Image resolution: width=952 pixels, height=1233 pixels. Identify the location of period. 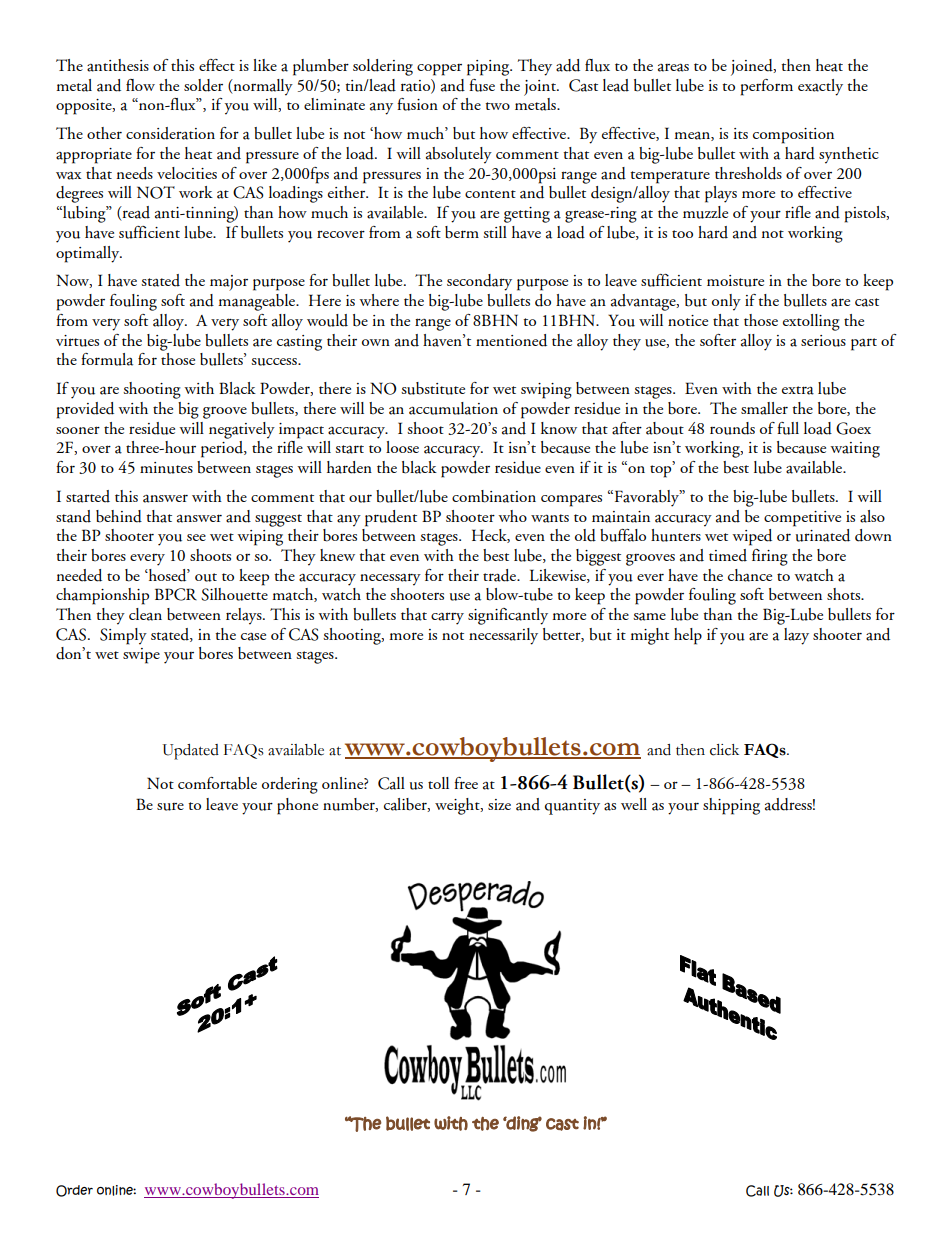
(223, 449).
